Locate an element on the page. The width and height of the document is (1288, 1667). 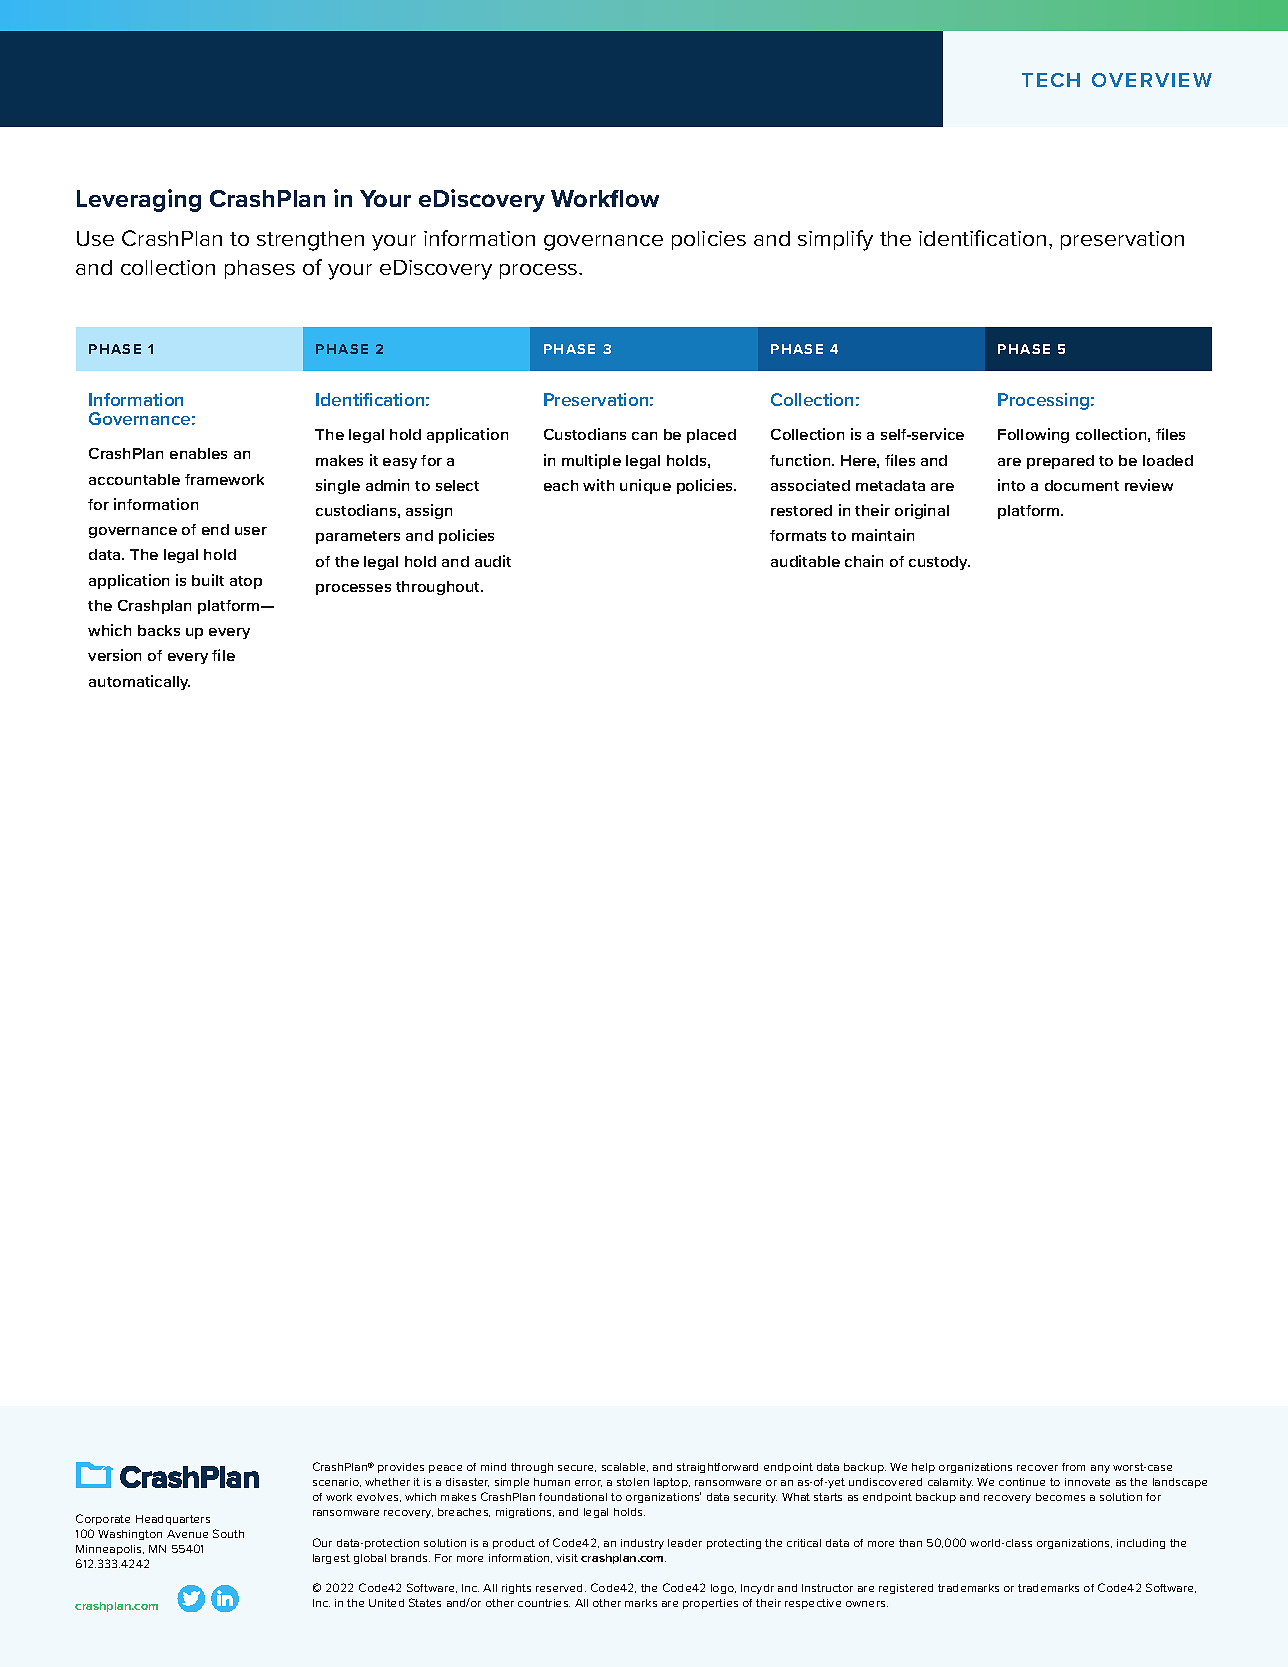
South is located at coordinates (228, 1533).
